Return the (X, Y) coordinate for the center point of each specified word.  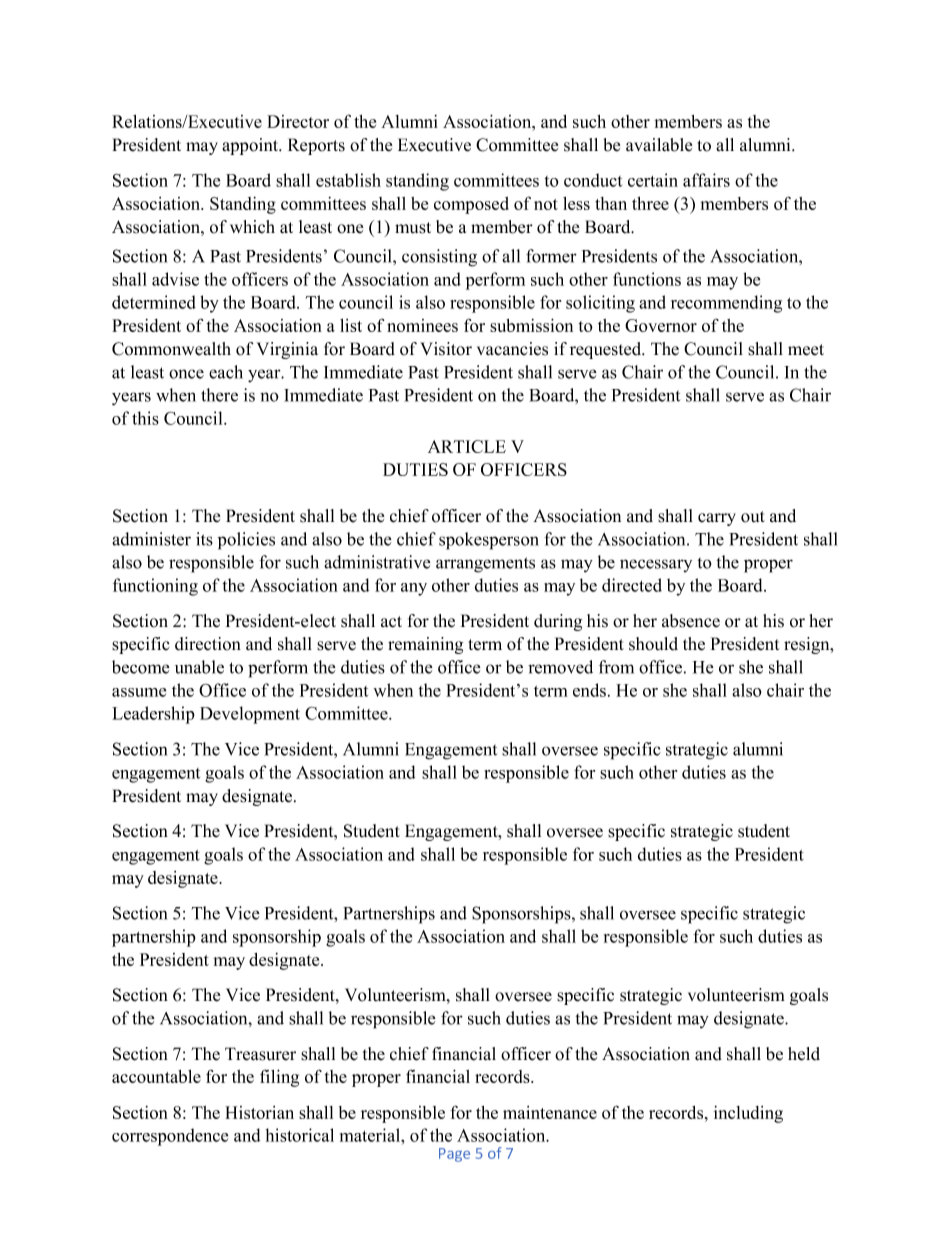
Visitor (446, 349)
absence (691, 621)
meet (806, 350)
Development (250, 715)
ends (589, 690)
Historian (259, 1112)
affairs (706, 180)
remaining (425, 645)
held (804, 1054)
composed (471, 205)
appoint (251, 146)
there (219, 395)
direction (208, 644)
